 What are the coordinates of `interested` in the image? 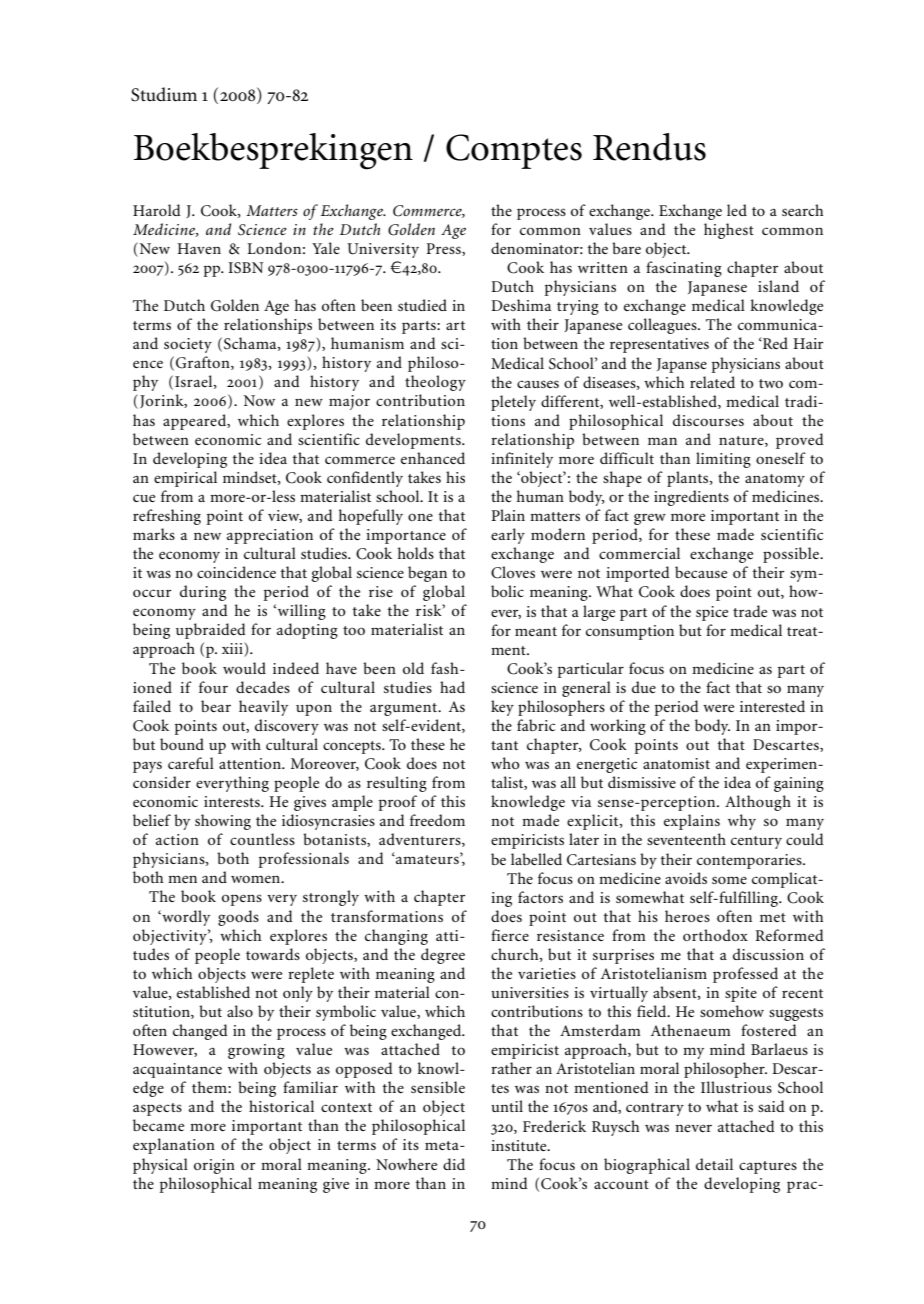 It's located at (772, 706).
